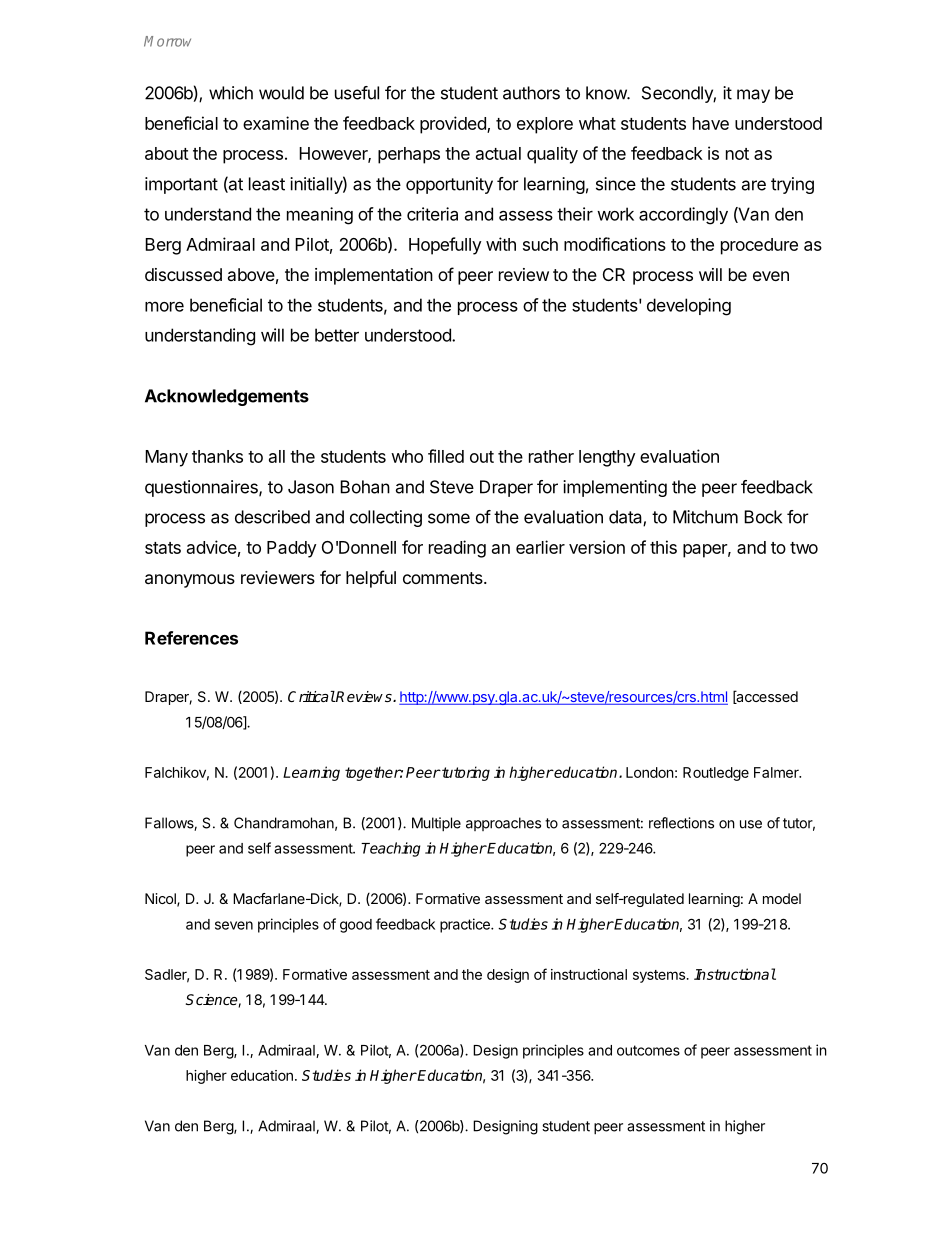 The image size is (952, 1233). Describe the element at coordinates (276, 123) in the image. I see `examine` at that location.
